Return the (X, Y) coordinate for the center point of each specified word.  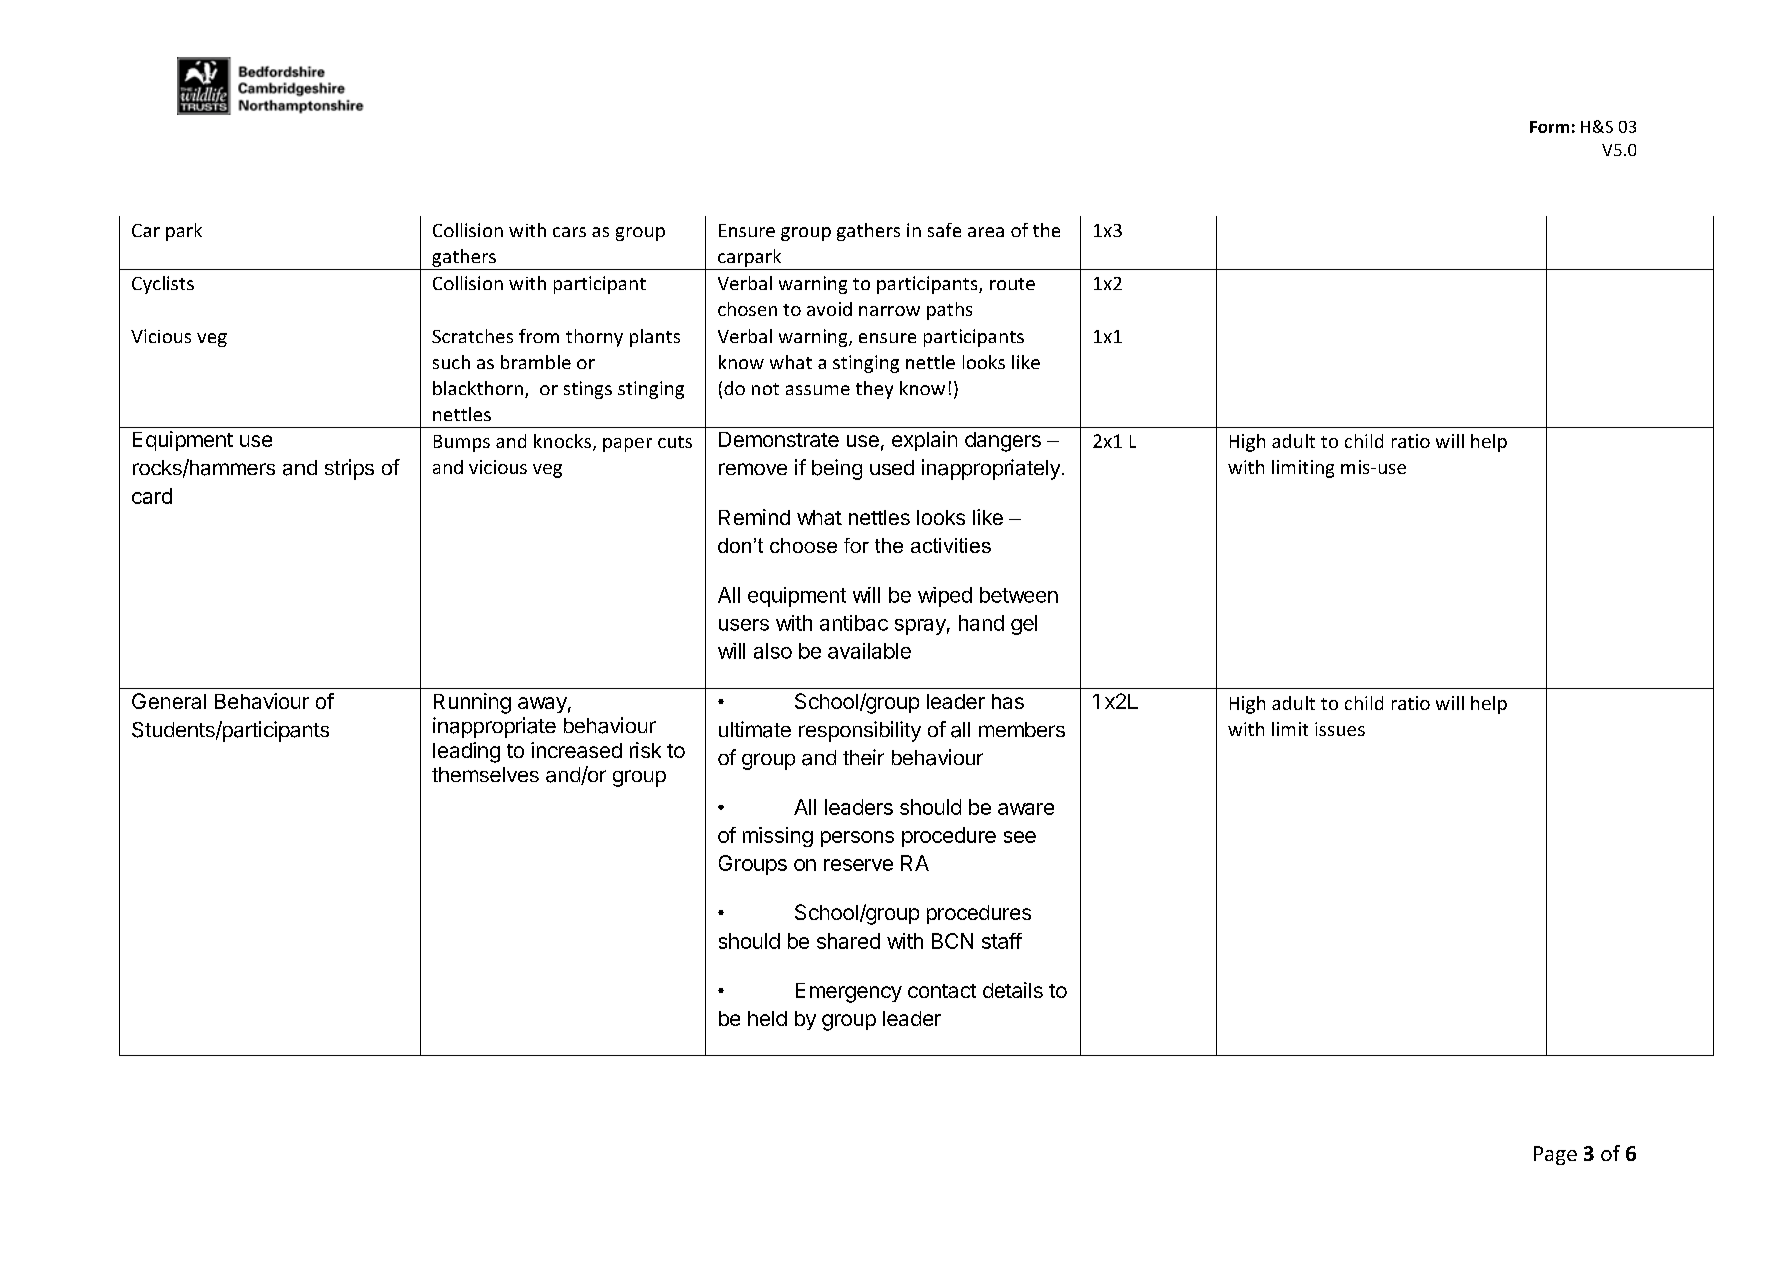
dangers (1003, 442)
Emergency (849, 993)
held (767, 1018)
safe (944, 230)
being (837, 469)
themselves (485, 774)
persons (857, 839)
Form (1549, 127)
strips (349, 469)
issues (1340, 729)
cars (569, 232)
